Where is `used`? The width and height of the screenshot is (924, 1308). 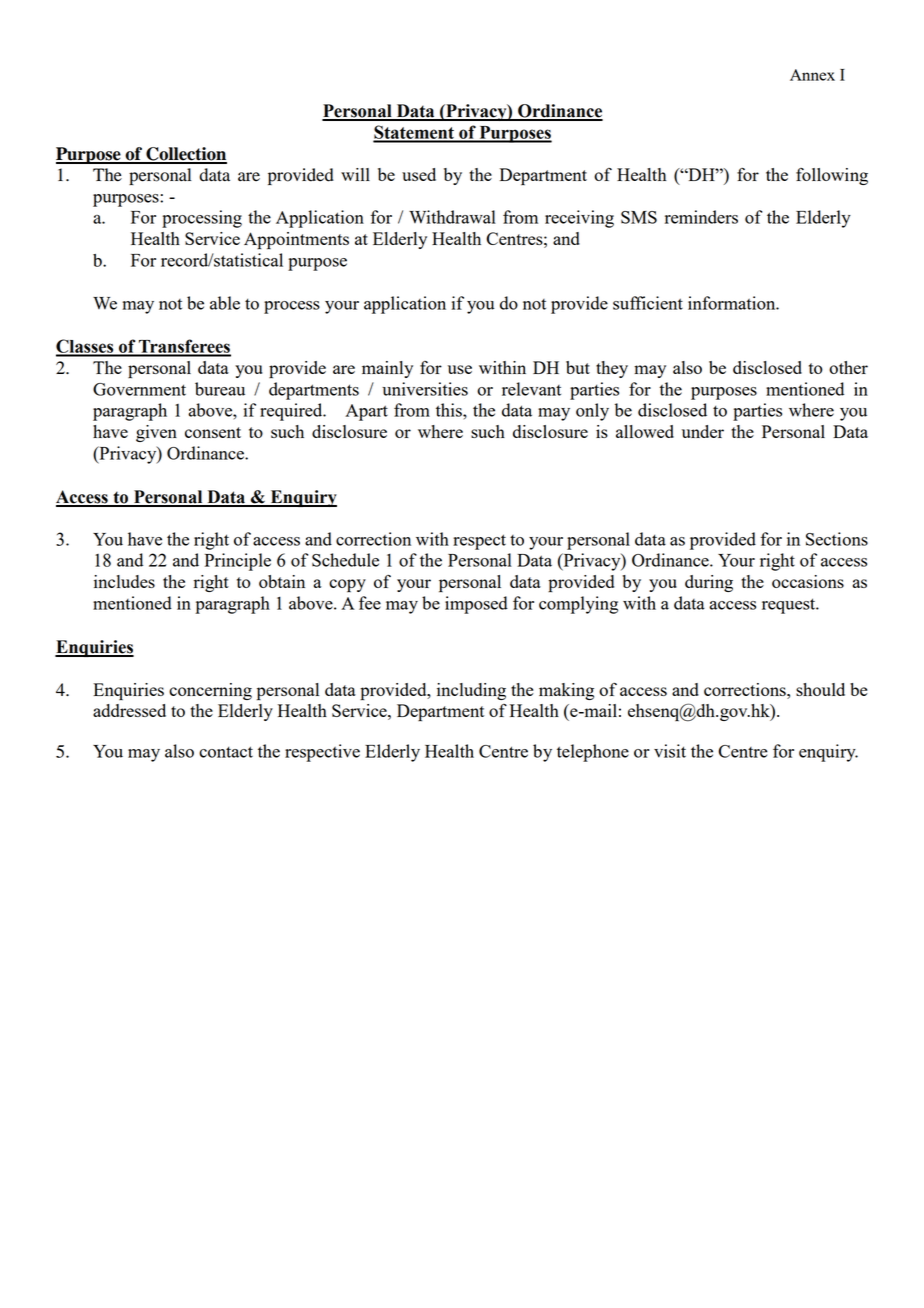 used is located at coordinates (419, 174).
